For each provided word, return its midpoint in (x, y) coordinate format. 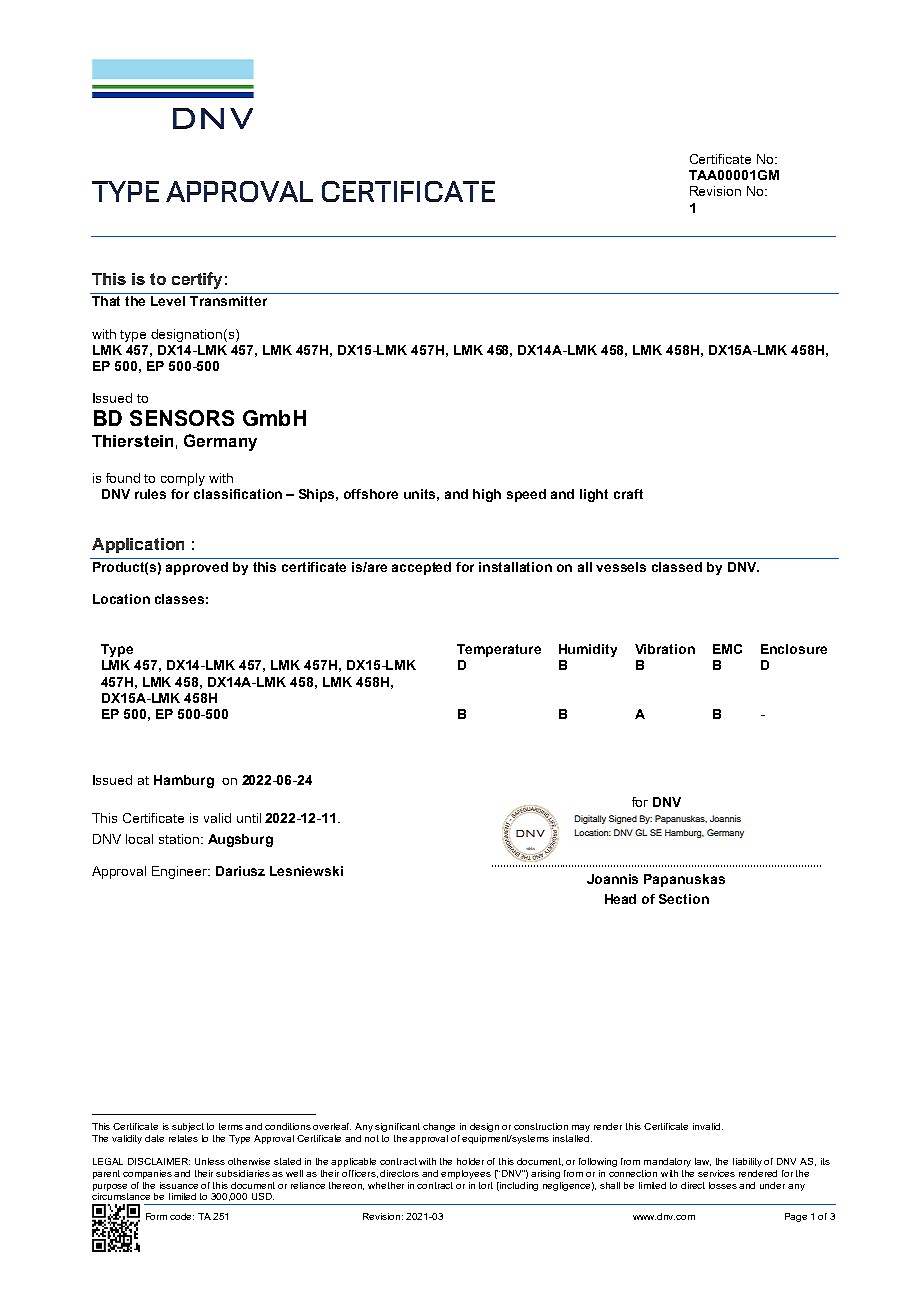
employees (466, 1174)
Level (168, 301)
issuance (179, 1185)
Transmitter (228, 301)
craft (628, 494)
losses (723, 1185)
